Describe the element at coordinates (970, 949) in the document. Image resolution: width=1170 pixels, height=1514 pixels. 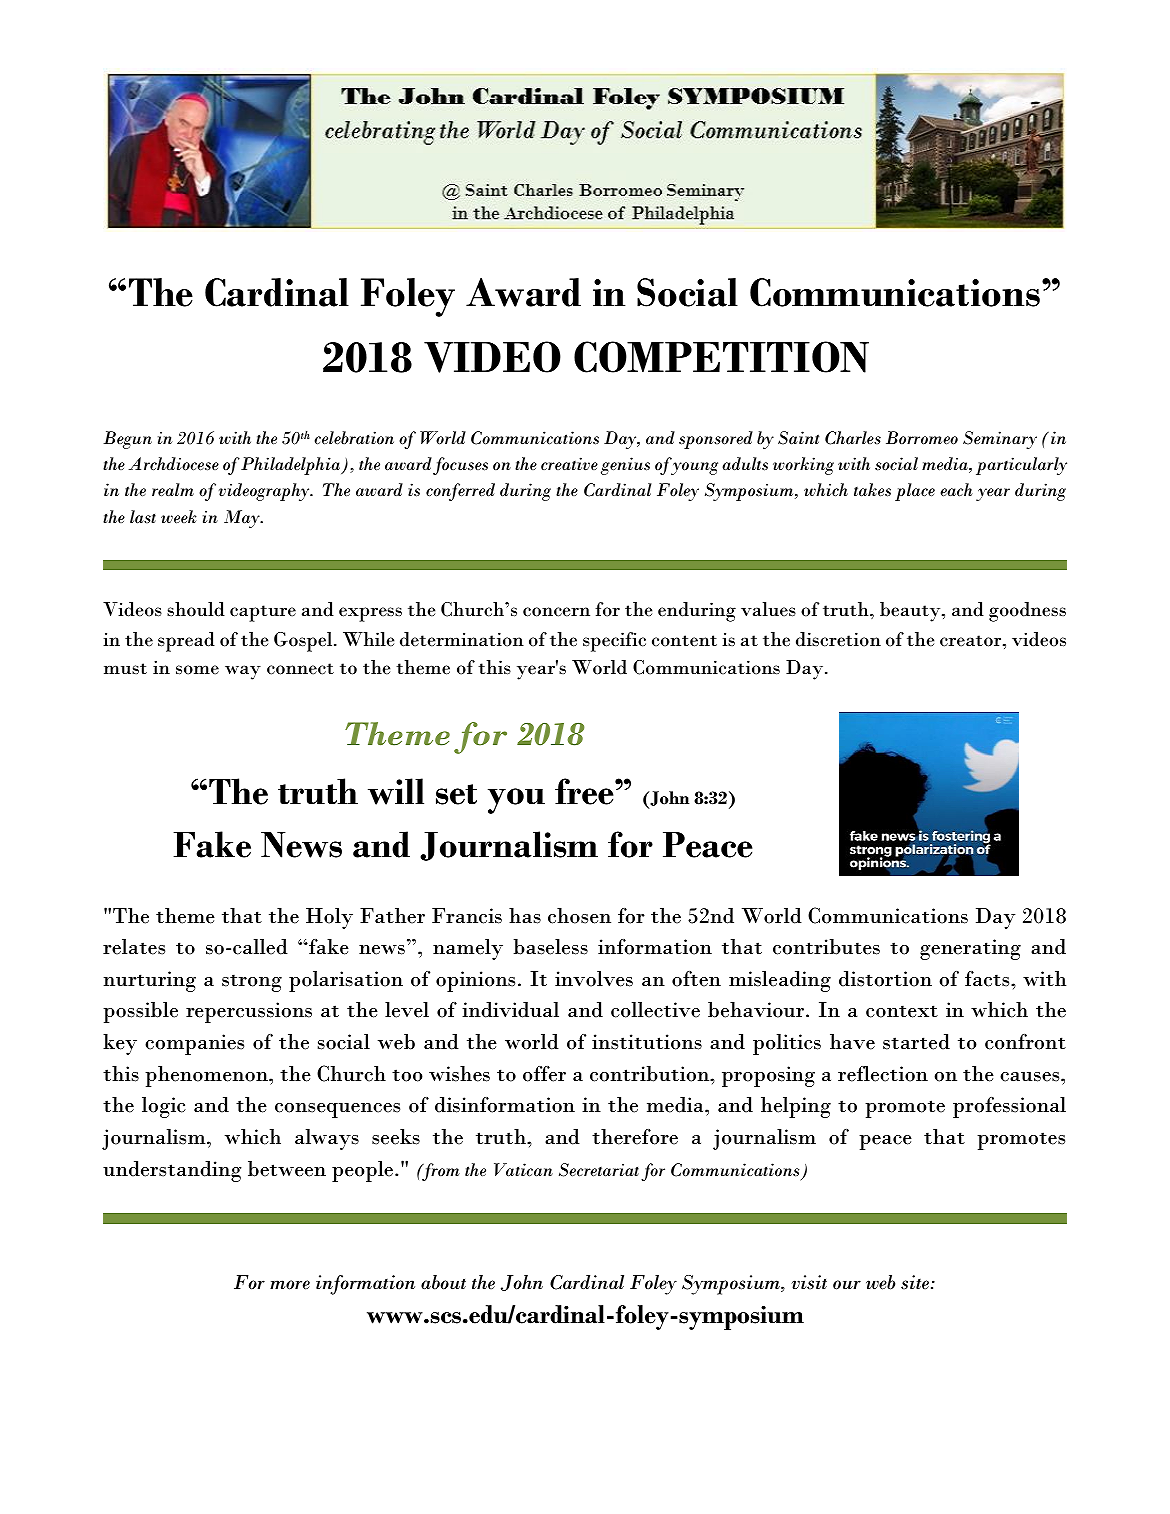
I see `generating` at that location.
